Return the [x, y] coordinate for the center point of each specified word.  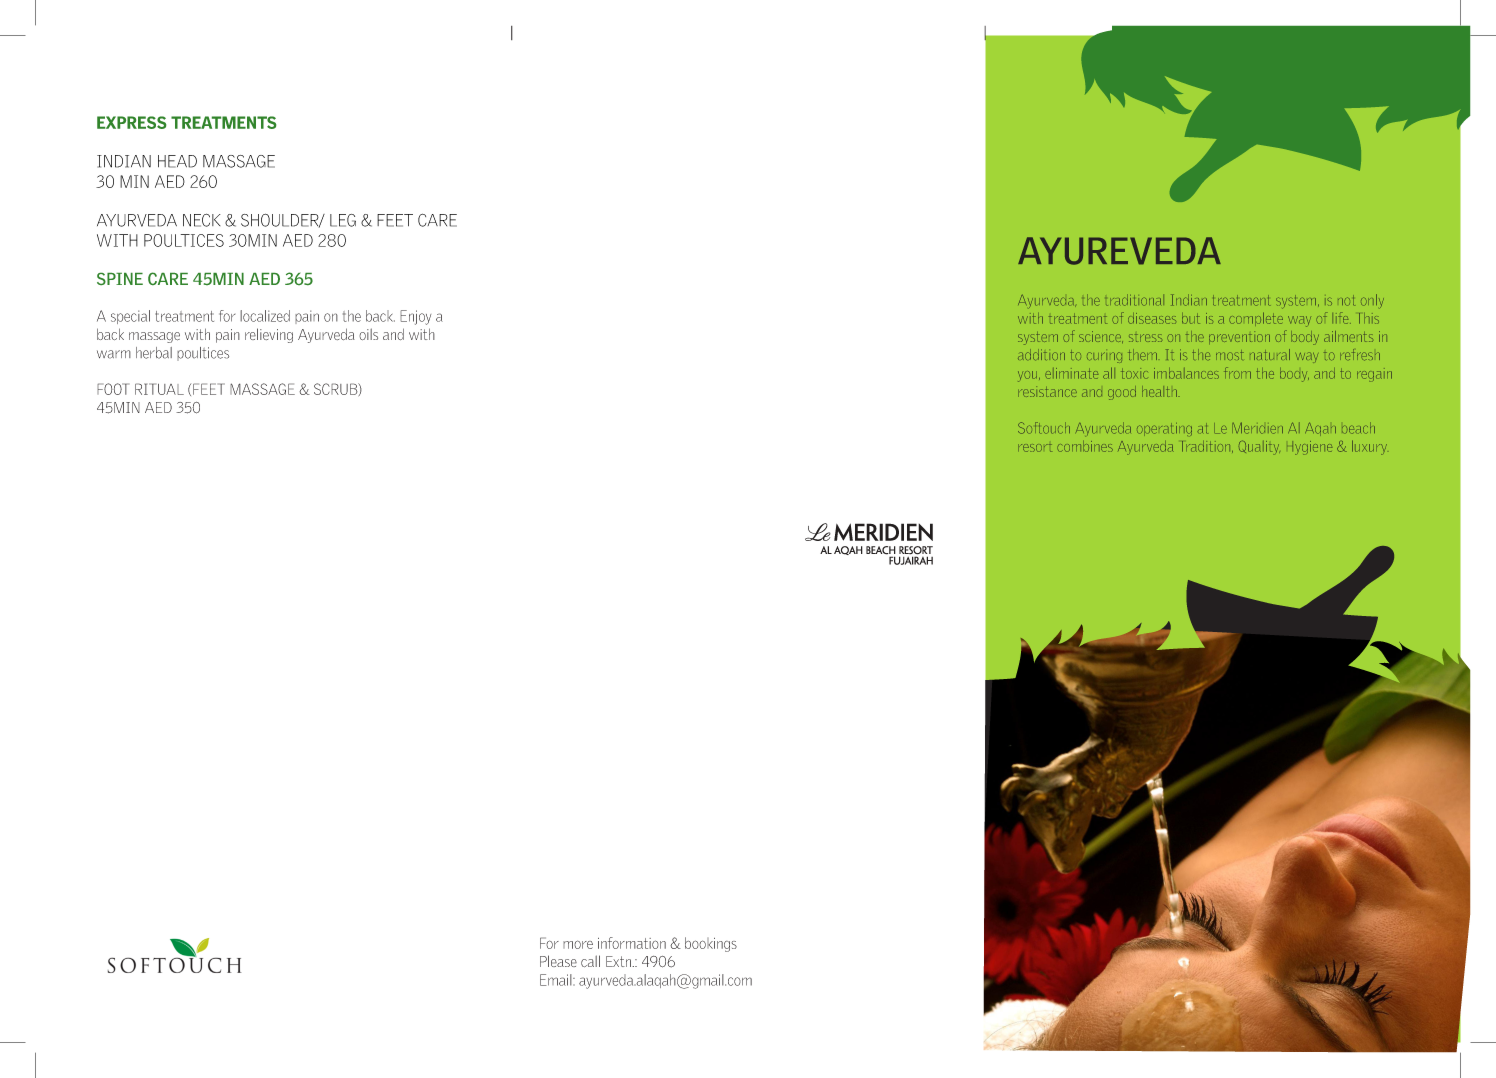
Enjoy [415, 317]
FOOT [113, 389]
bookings [711, 944]
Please [558, 961]
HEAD [177, 161]
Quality [1259, 447]
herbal [154, 353]
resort [1035, 448]
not [1346, 300]
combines [1085, 446]
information [632, 943]
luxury [1369, 447]
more [578, 944]
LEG [343, 220]
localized [265, 316]
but [1191, 318]
